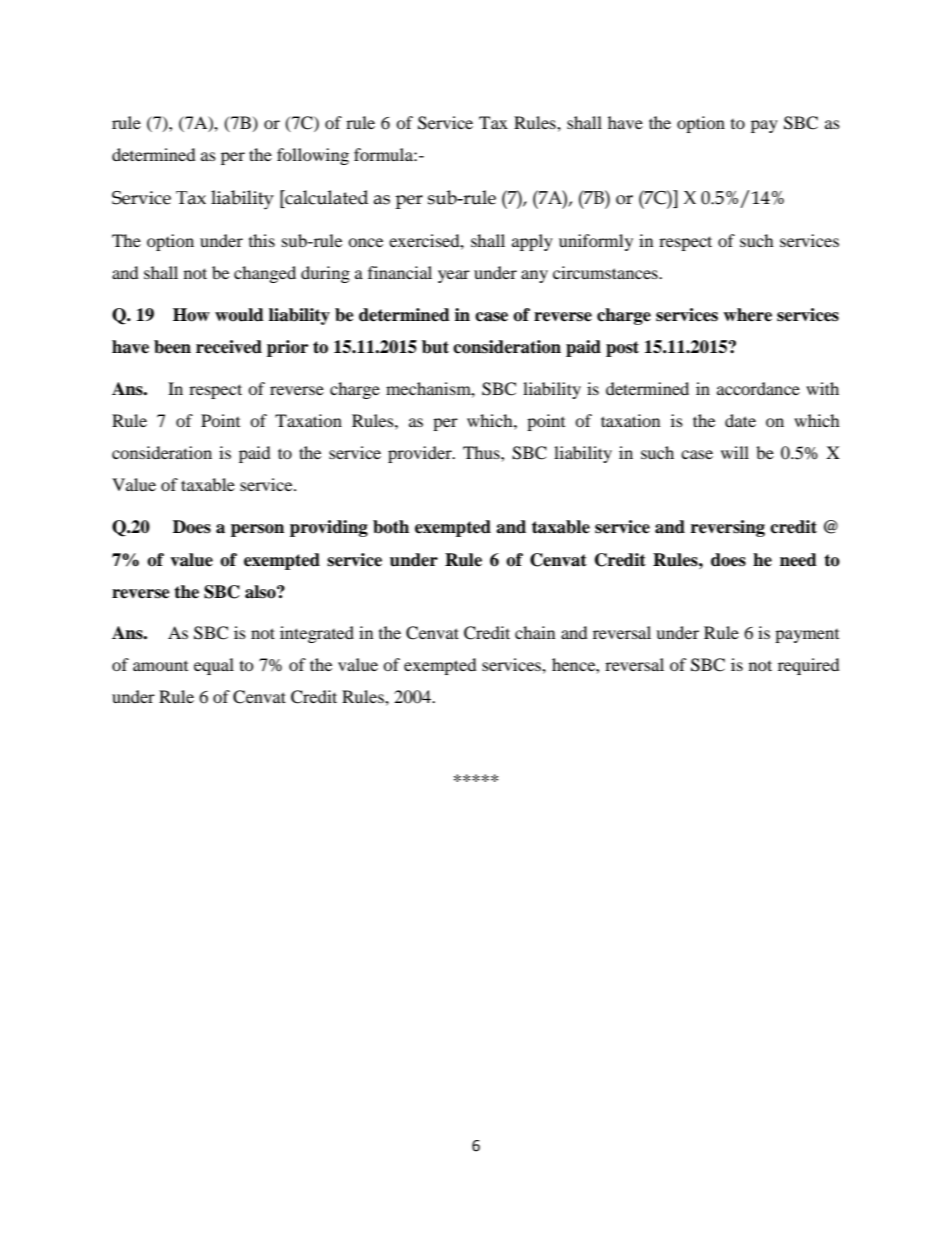 This document has height=1233, width=952. What do you see at coordinates (229, 347) in the document?
I see `received` at bounding box center [229, 347].
